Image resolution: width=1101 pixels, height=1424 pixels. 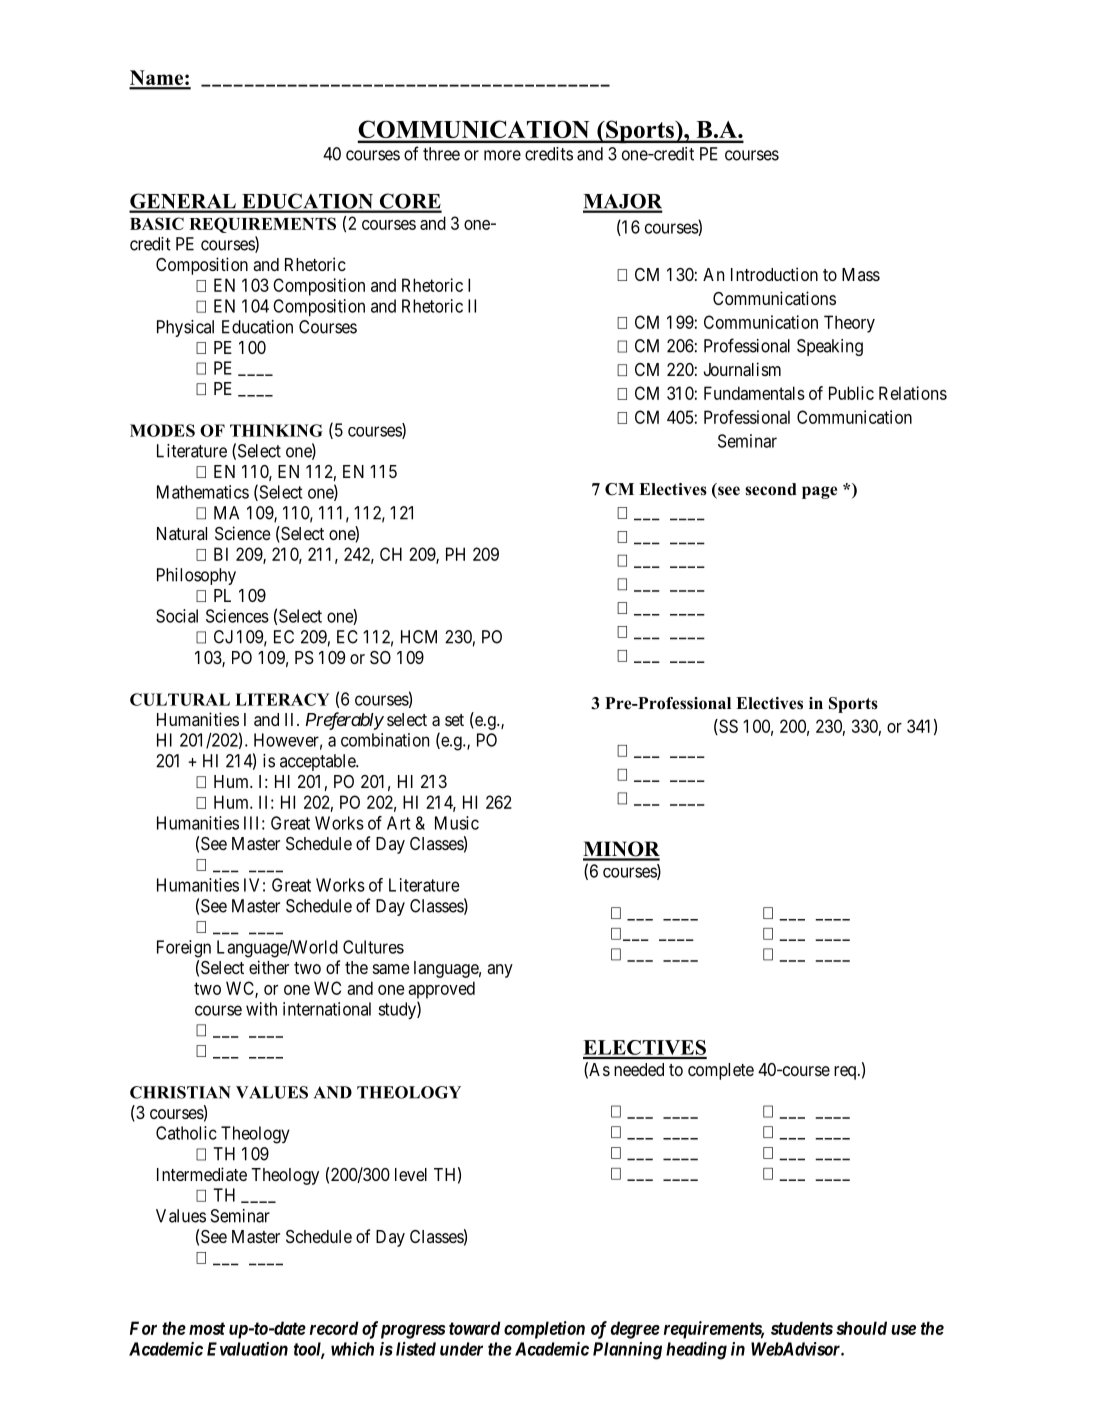 I want to click on THINKING, so click(x=276, y=430).
